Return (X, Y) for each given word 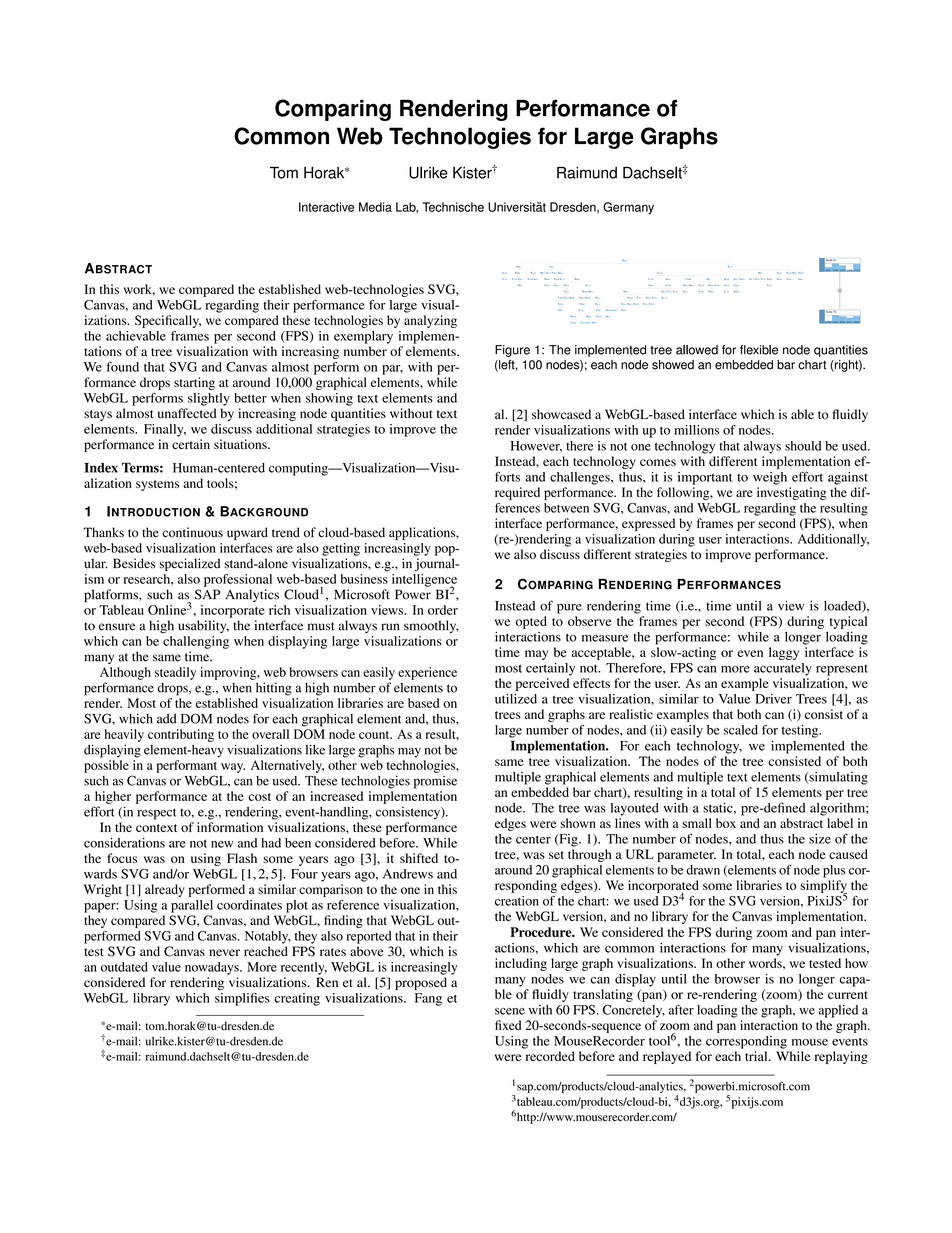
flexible (759, 350)
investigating (791, 493)
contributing (181, 735)
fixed (508, 1025)
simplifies (242, 999)
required (517, 493)
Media (375, 207)
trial (757, 1056)
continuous (192, 532)
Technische (453, 207)
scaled (741, 730)
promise (435, 782)
